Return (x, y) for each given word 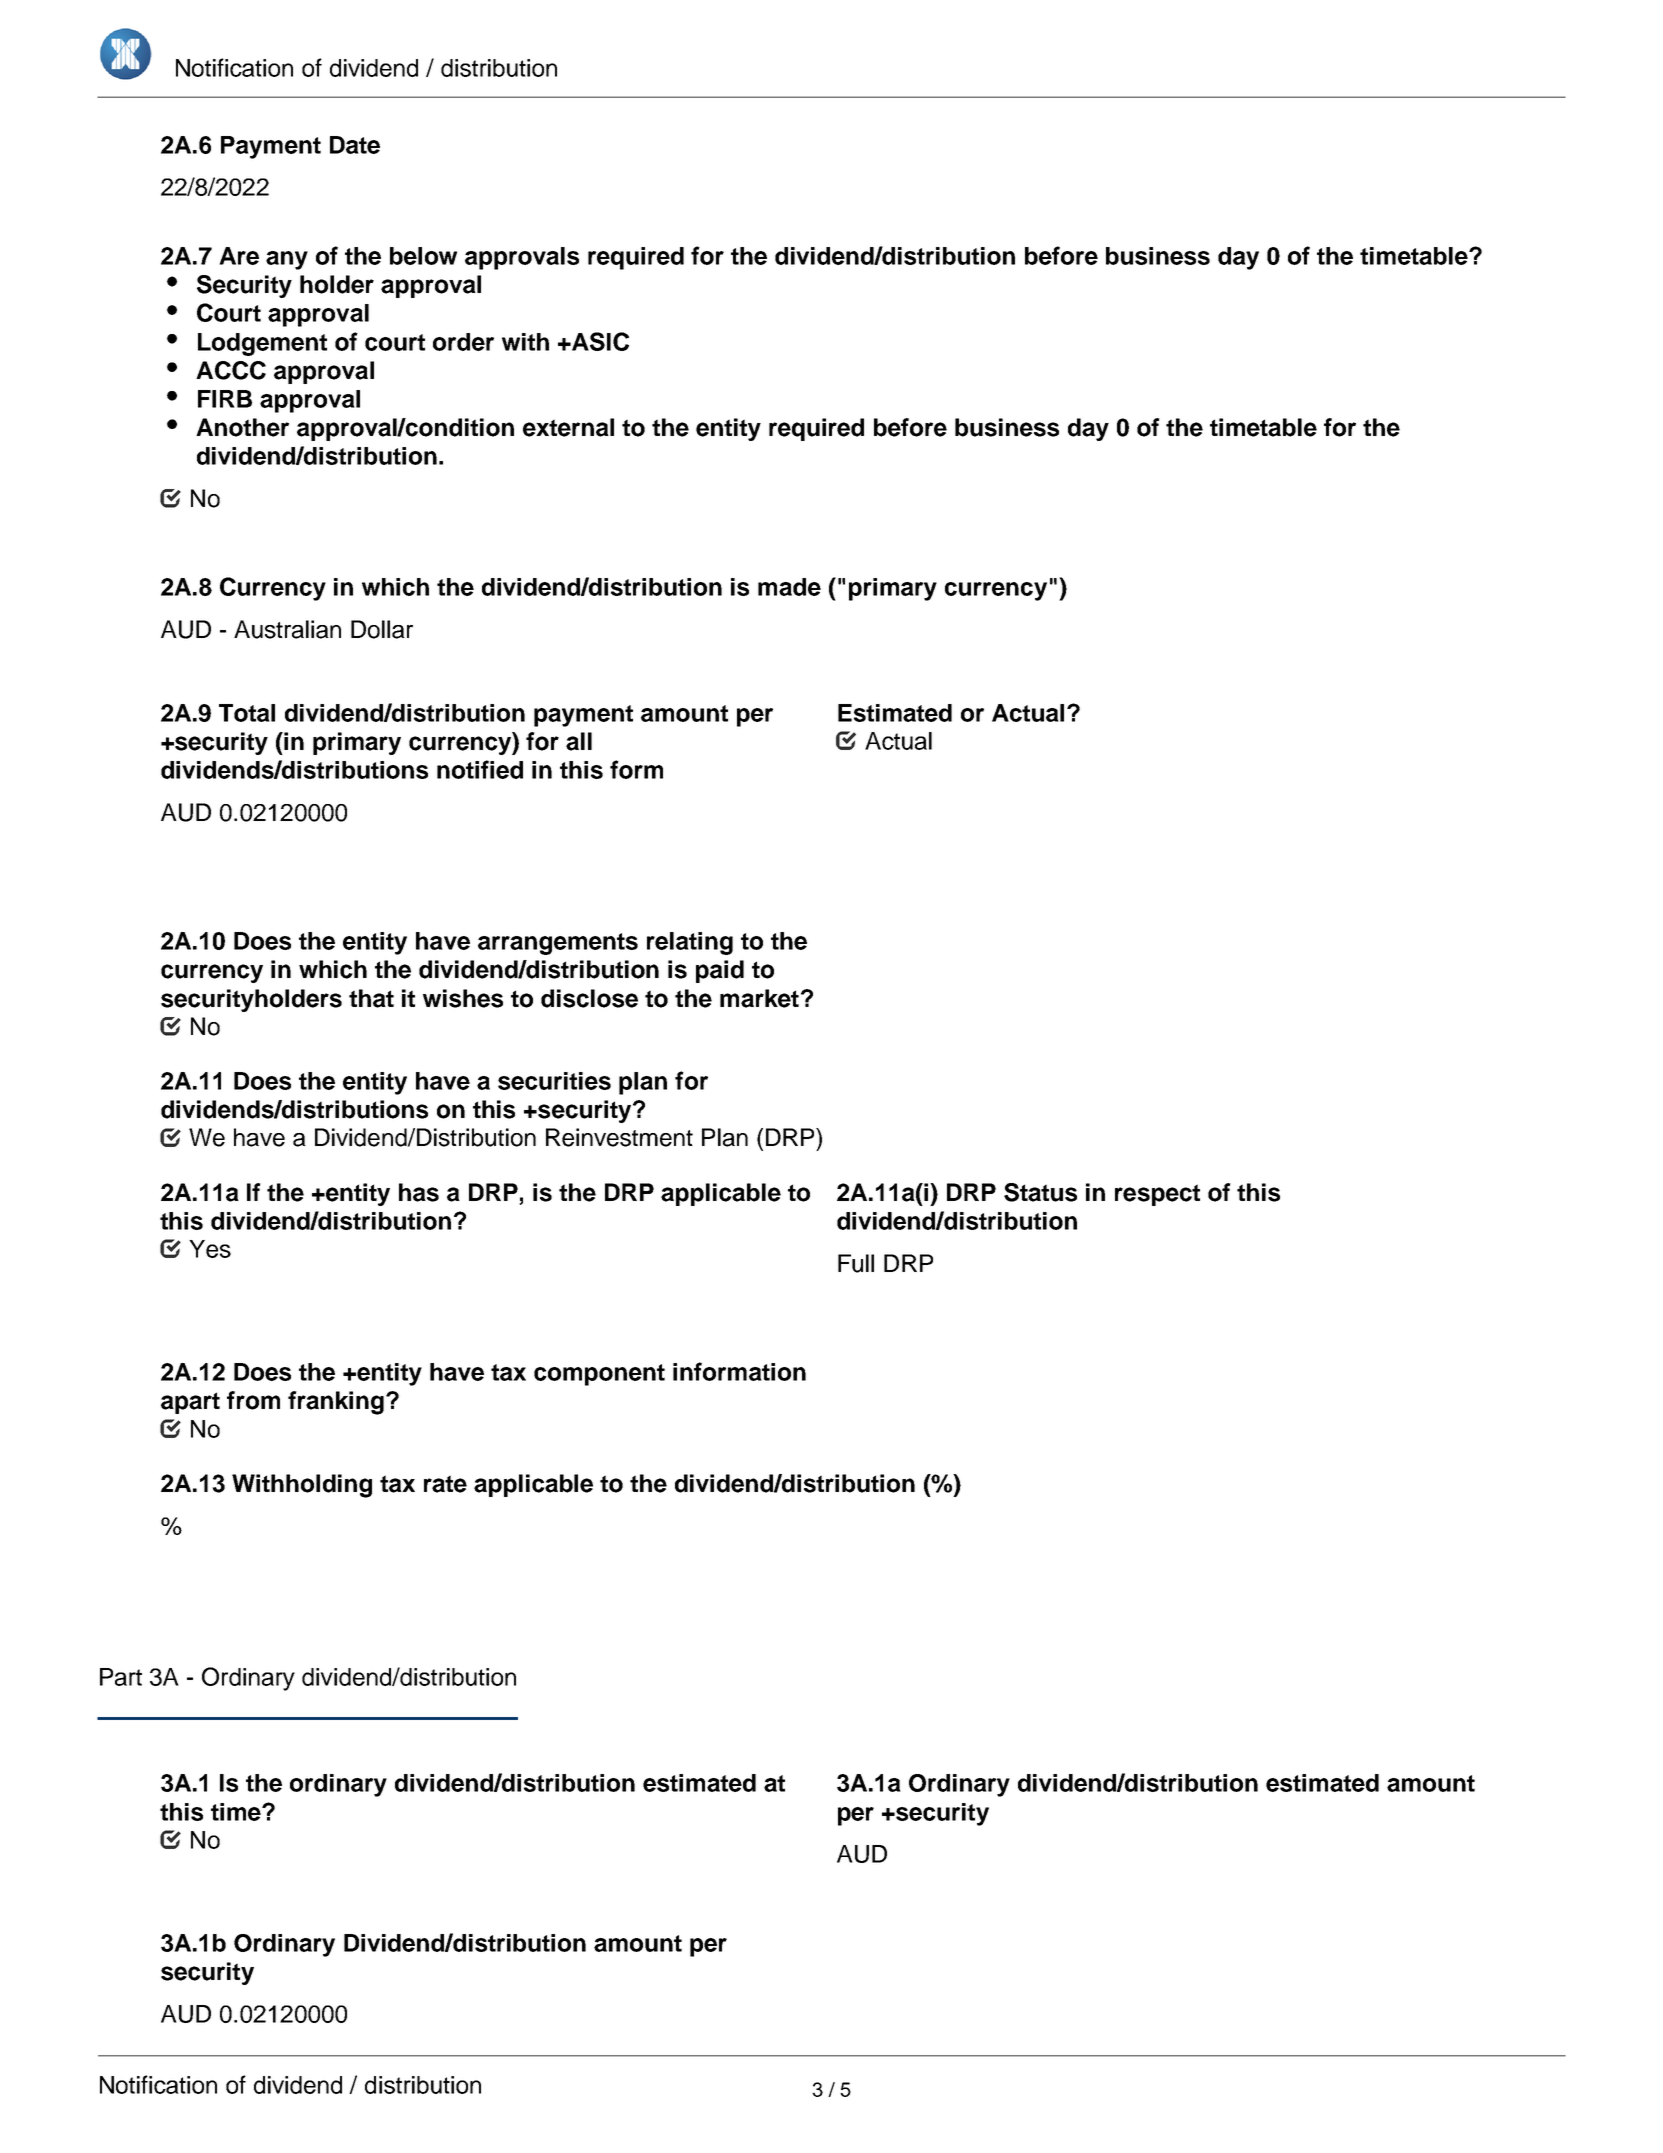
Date (355, 145)
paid (720, 971)
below (423, 256)
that (371, 998)
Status (1040, 1192)
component (599, 1375)
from (253, 1400)
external (568, 427)
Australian (287, 629)
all (579, 741)
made (789, 587)
